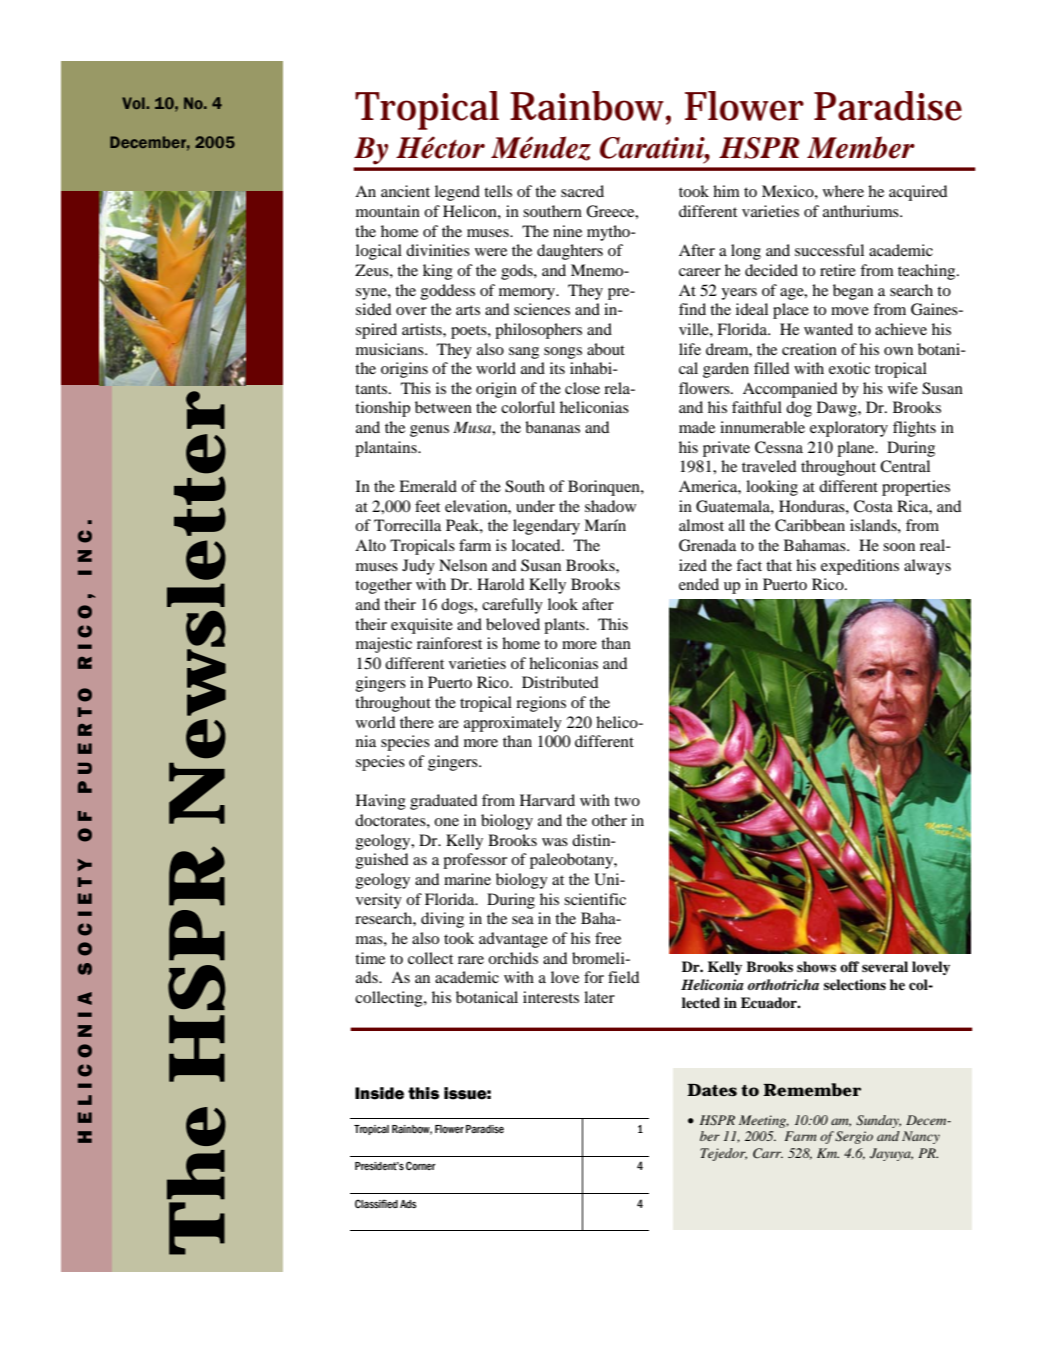 The height and width of the document is (1353, 1046). Describe the element at coordinates (370, 545) in the document. I see `Alto` at that location.
